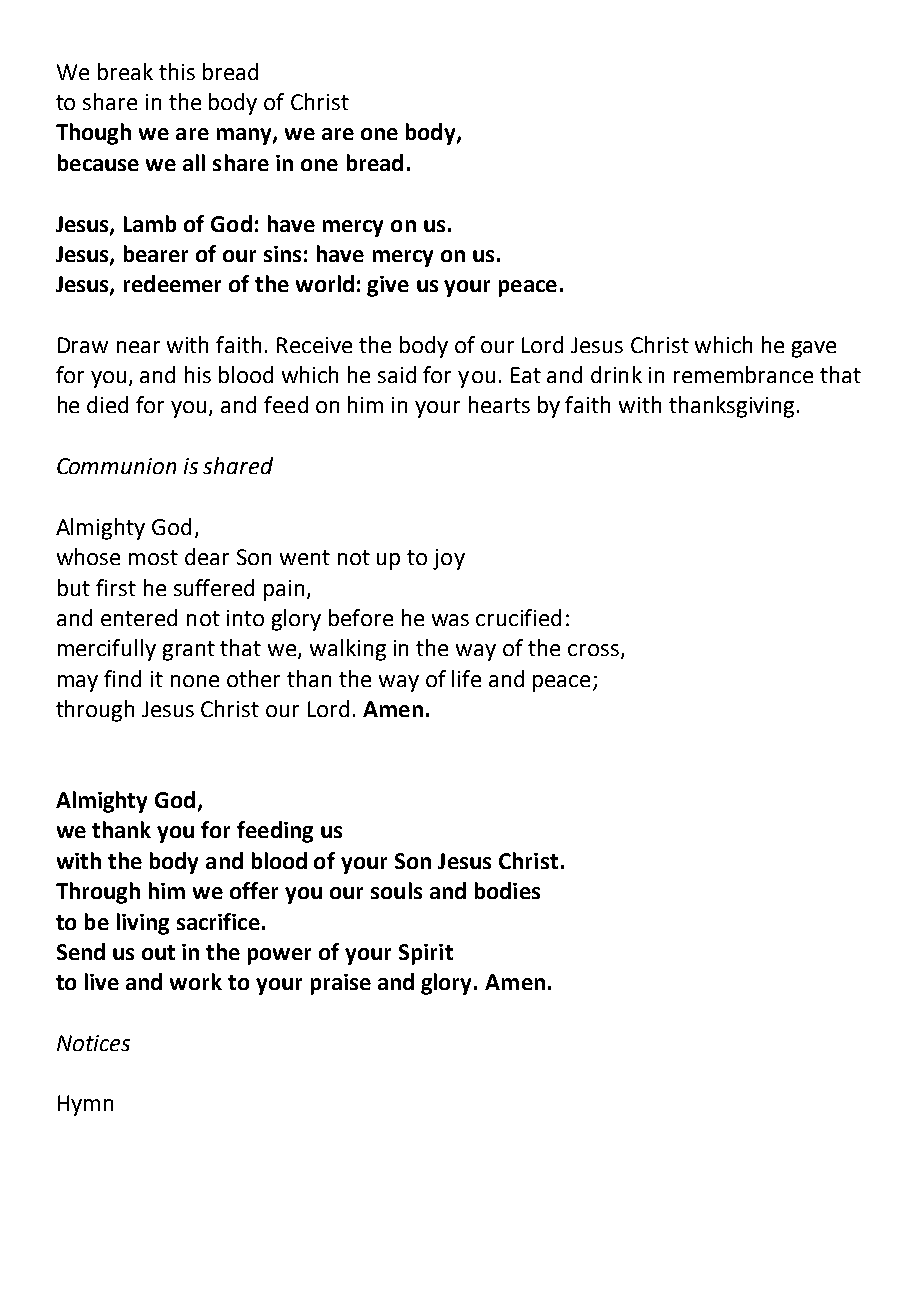  Describe the element at coordinates (194, 162) in the page. I see `all` at that location.
